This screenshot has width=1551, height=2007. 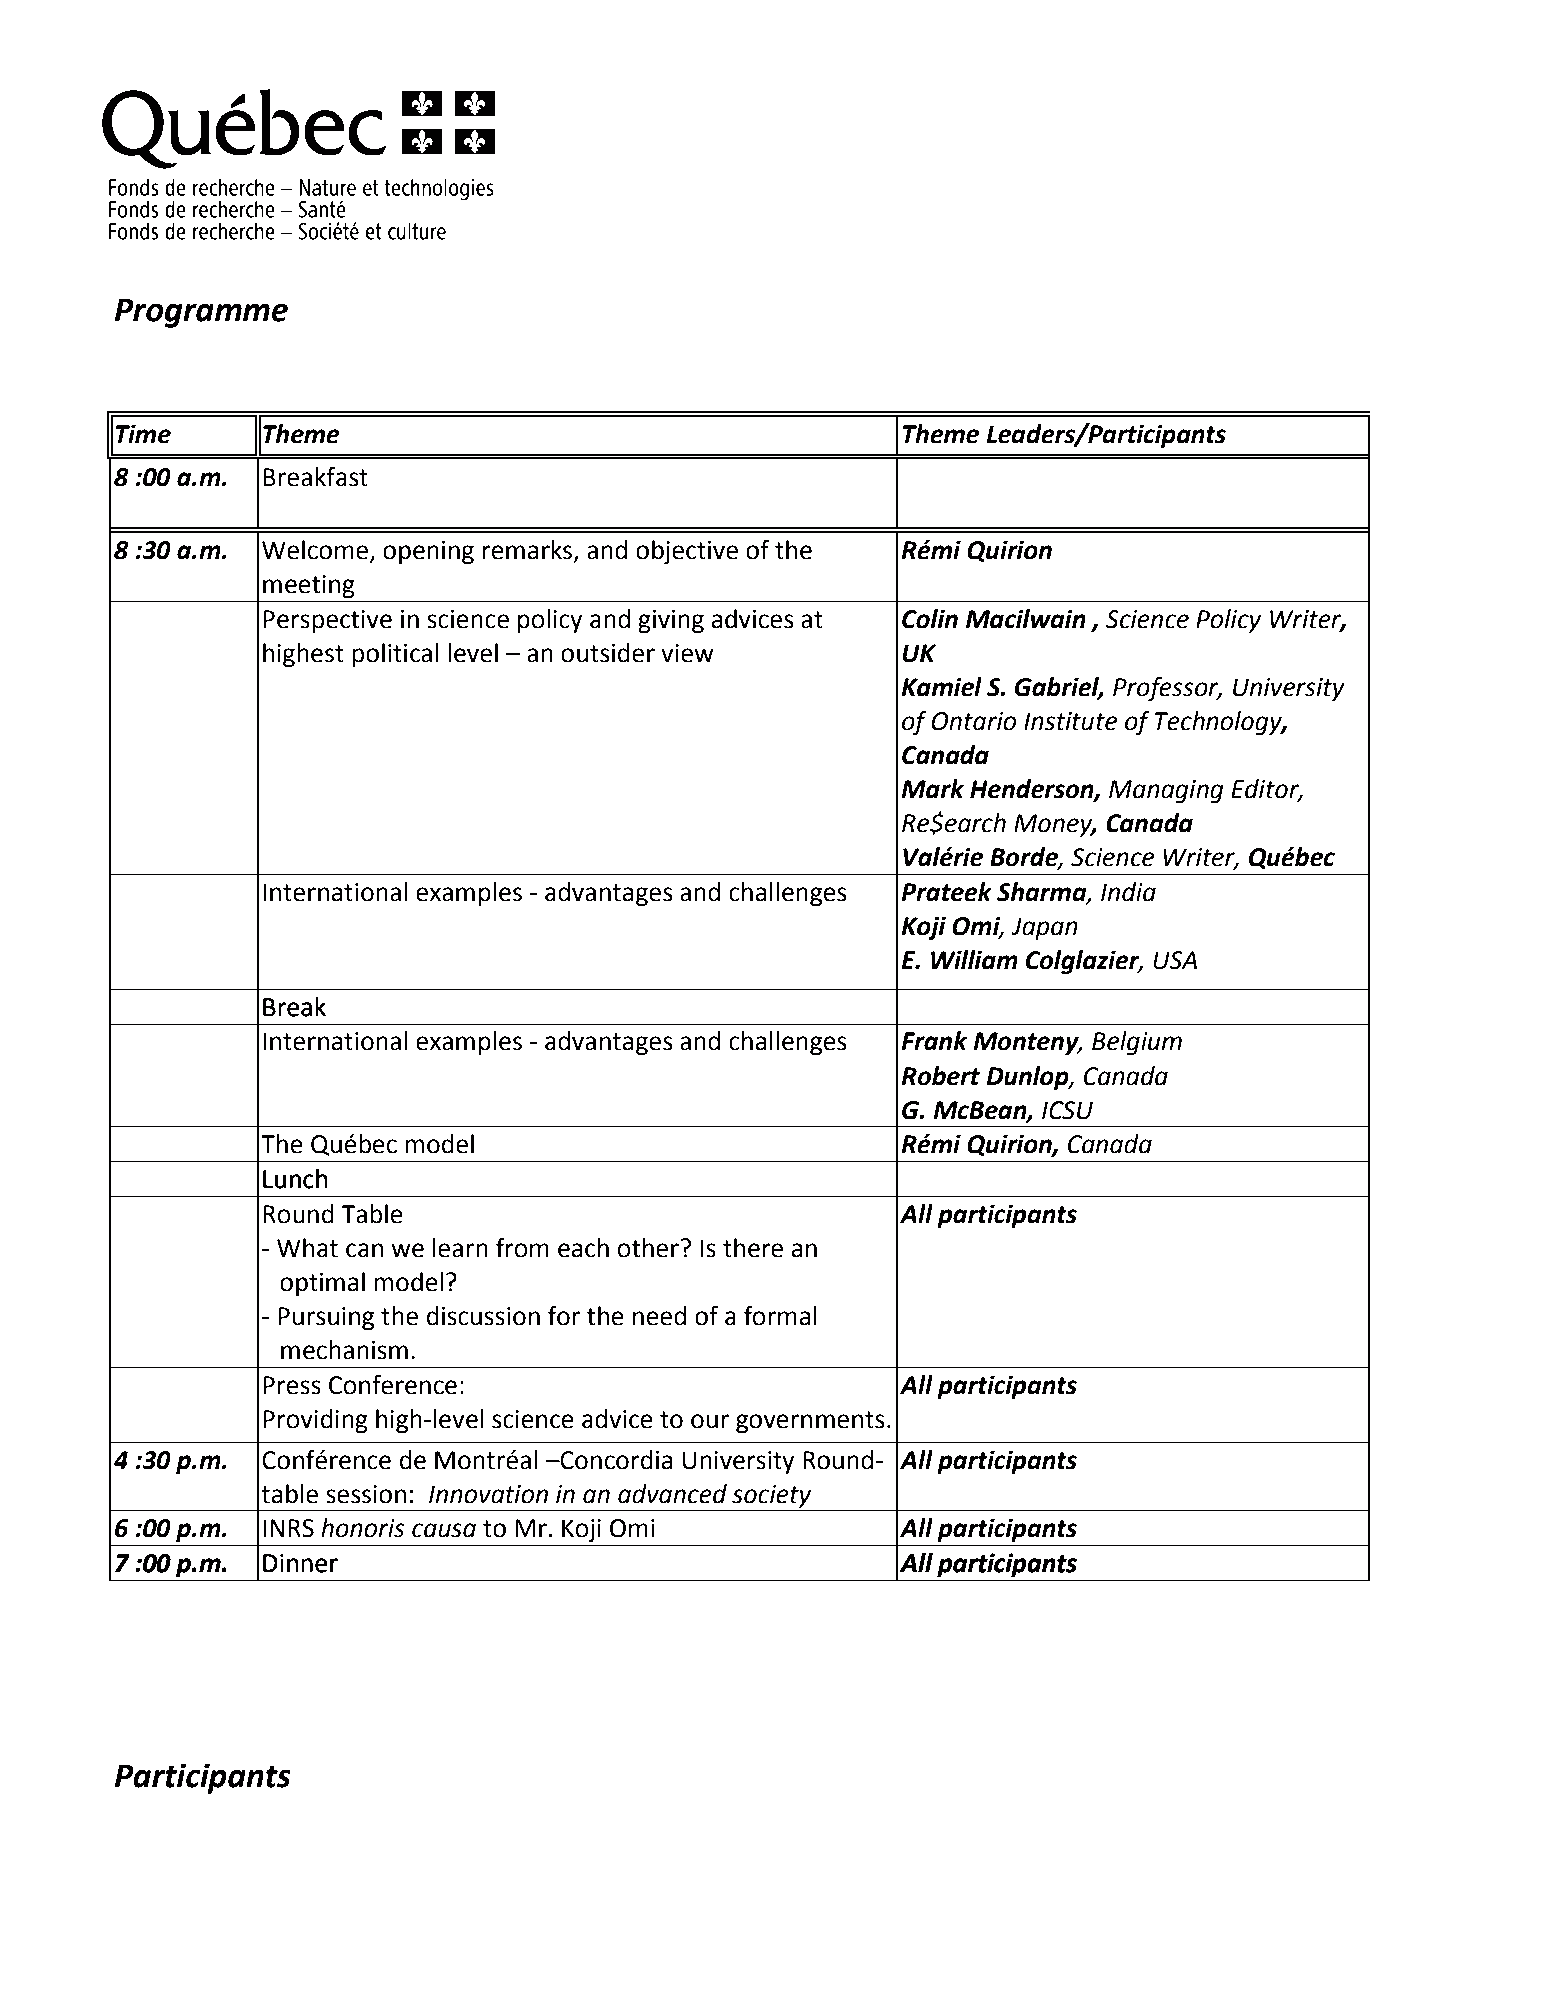 What do you see at coordinates (687, 552) in the screenshot?
I see `objective` at bounding box center [687, 552].
